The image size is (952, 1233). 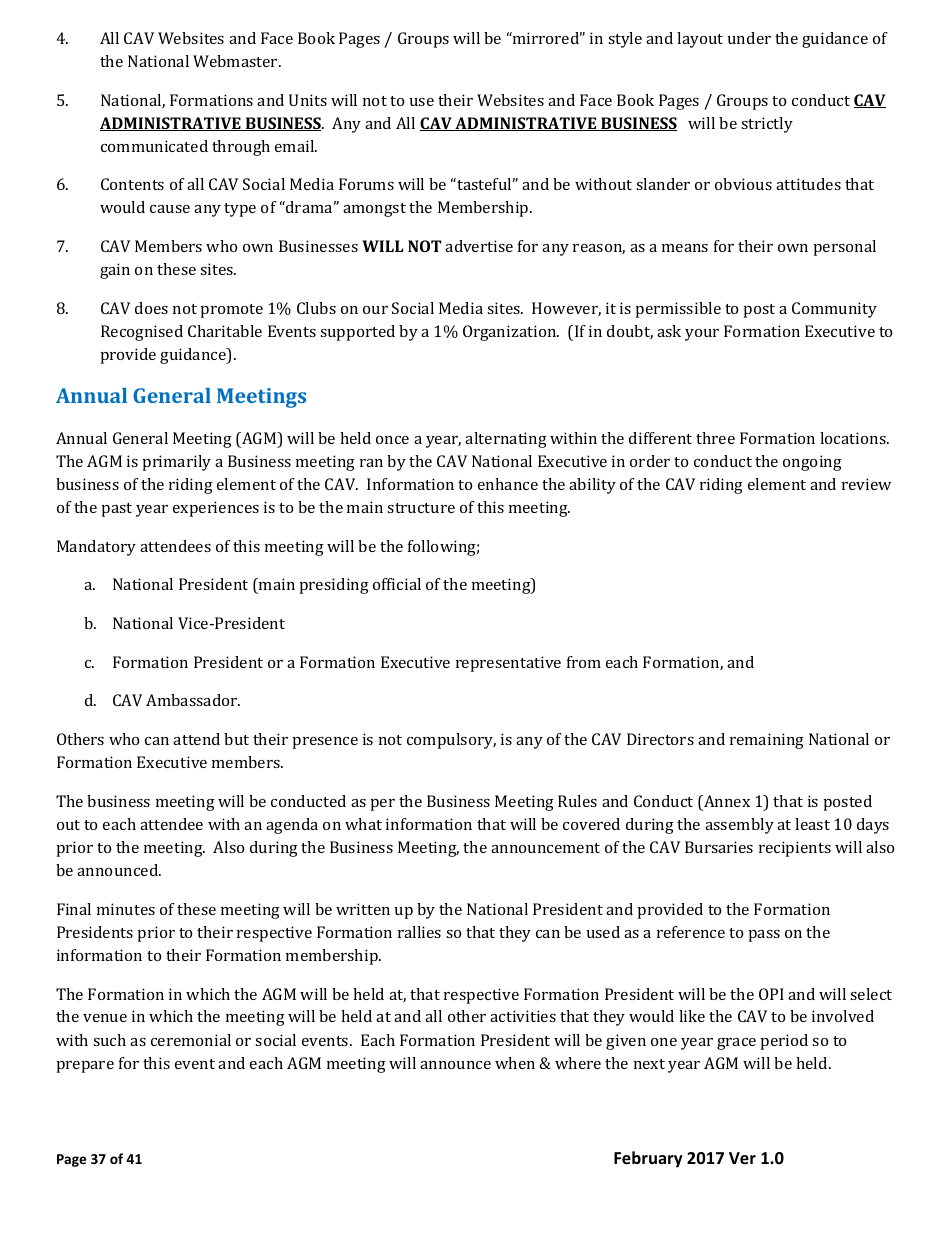 What do you see at coordinates (236, 61) in the page?
I see `Webmaster` at bounding box center [236, 61].
